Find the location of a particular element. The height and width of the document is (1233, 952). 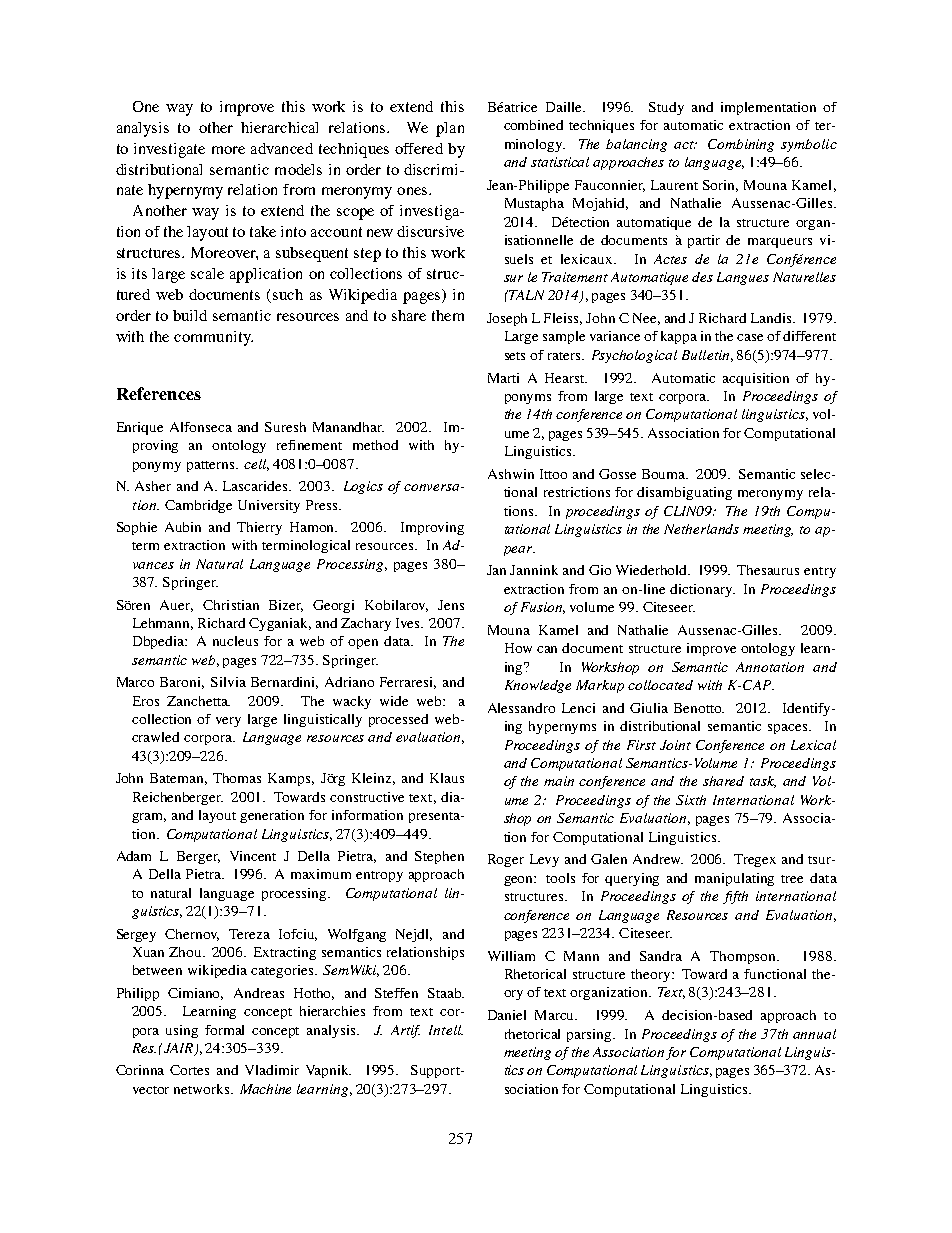

Klaus is located at coordinates (447, 778).
